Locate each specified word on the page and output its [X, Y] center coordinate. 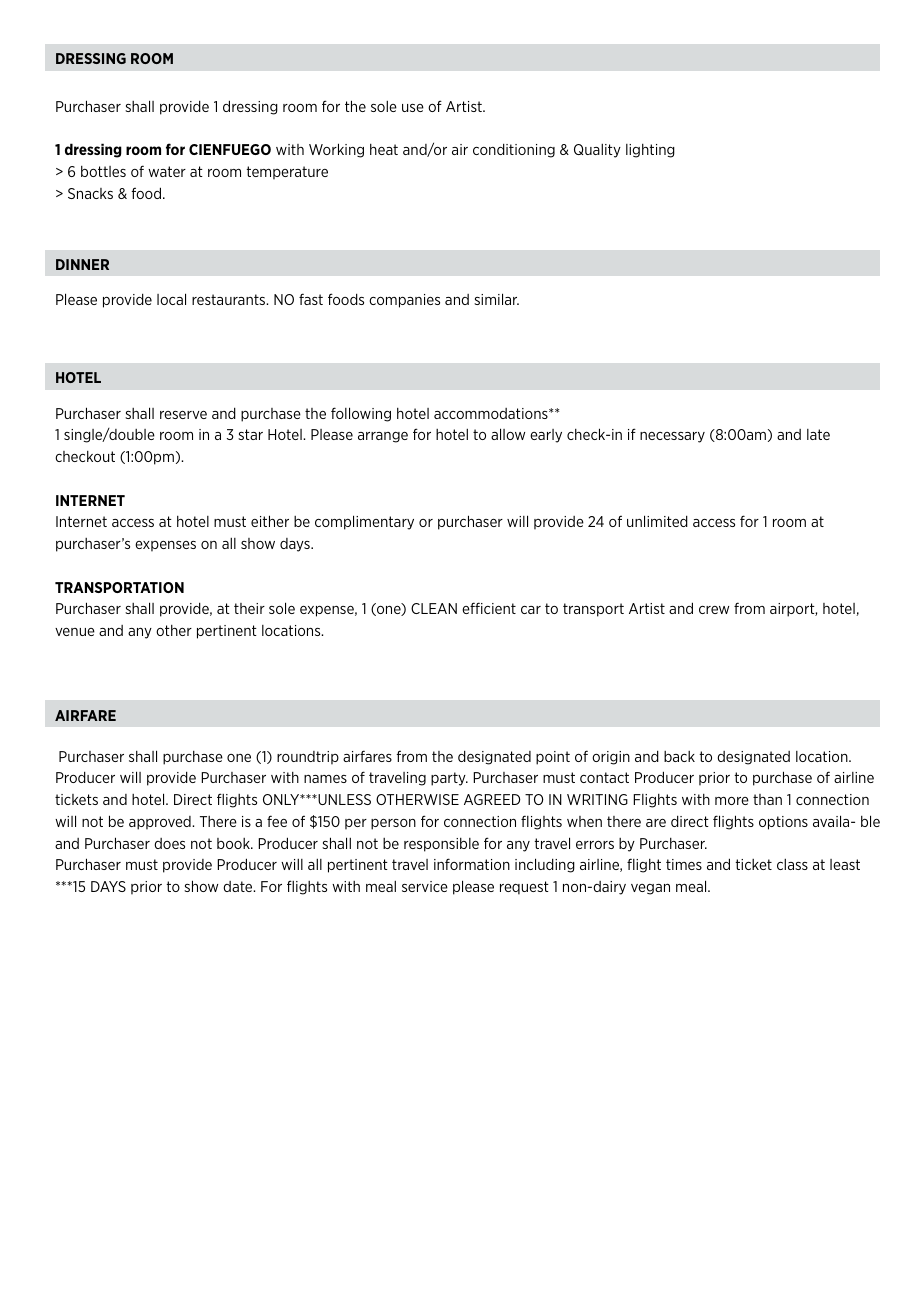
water [167, 171]
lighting [650, 151]
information [472, 864]
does [170, 843]
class [792, 864]
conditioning [514, 150]
